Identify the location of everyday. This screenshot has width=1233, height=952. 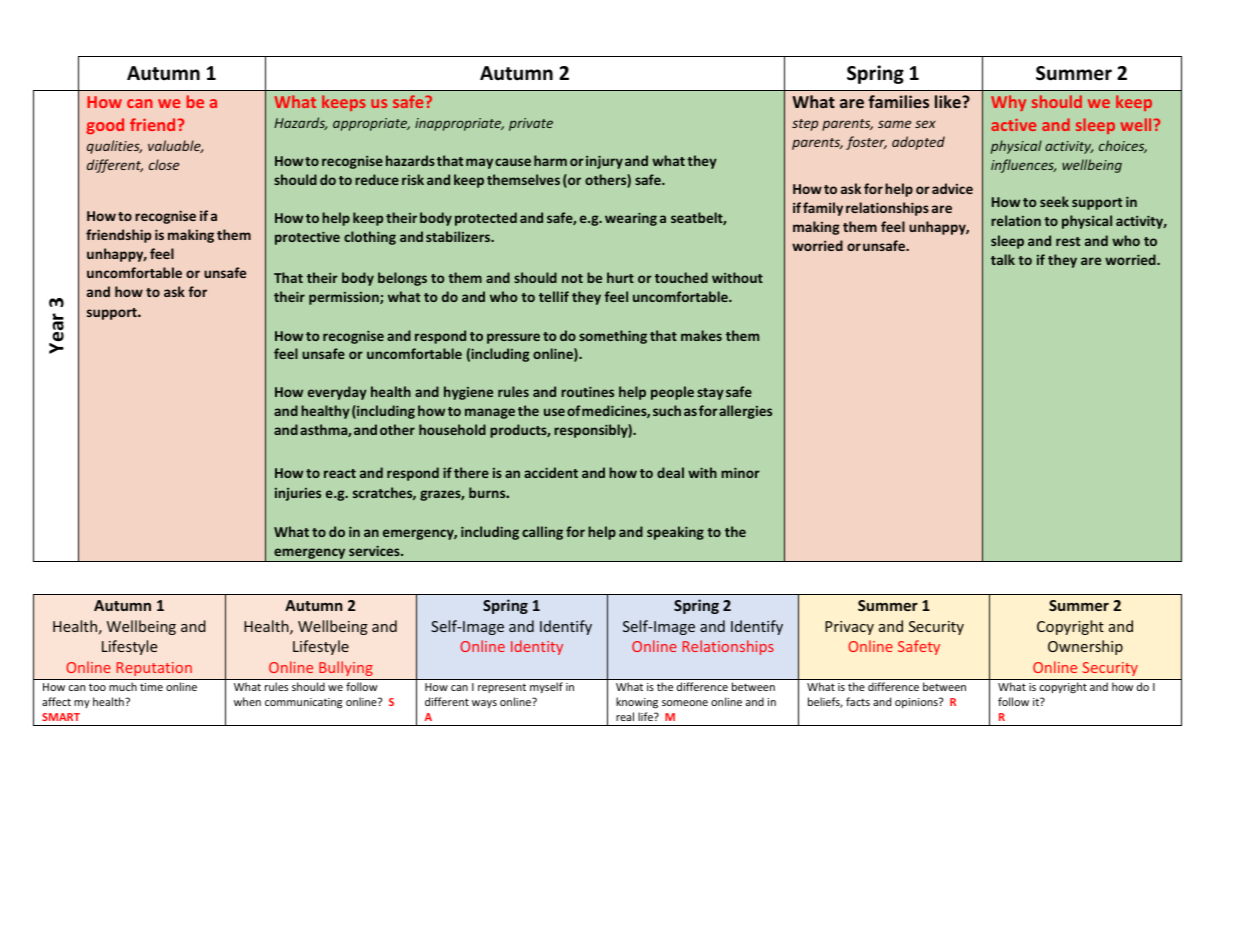
(337, 393).
